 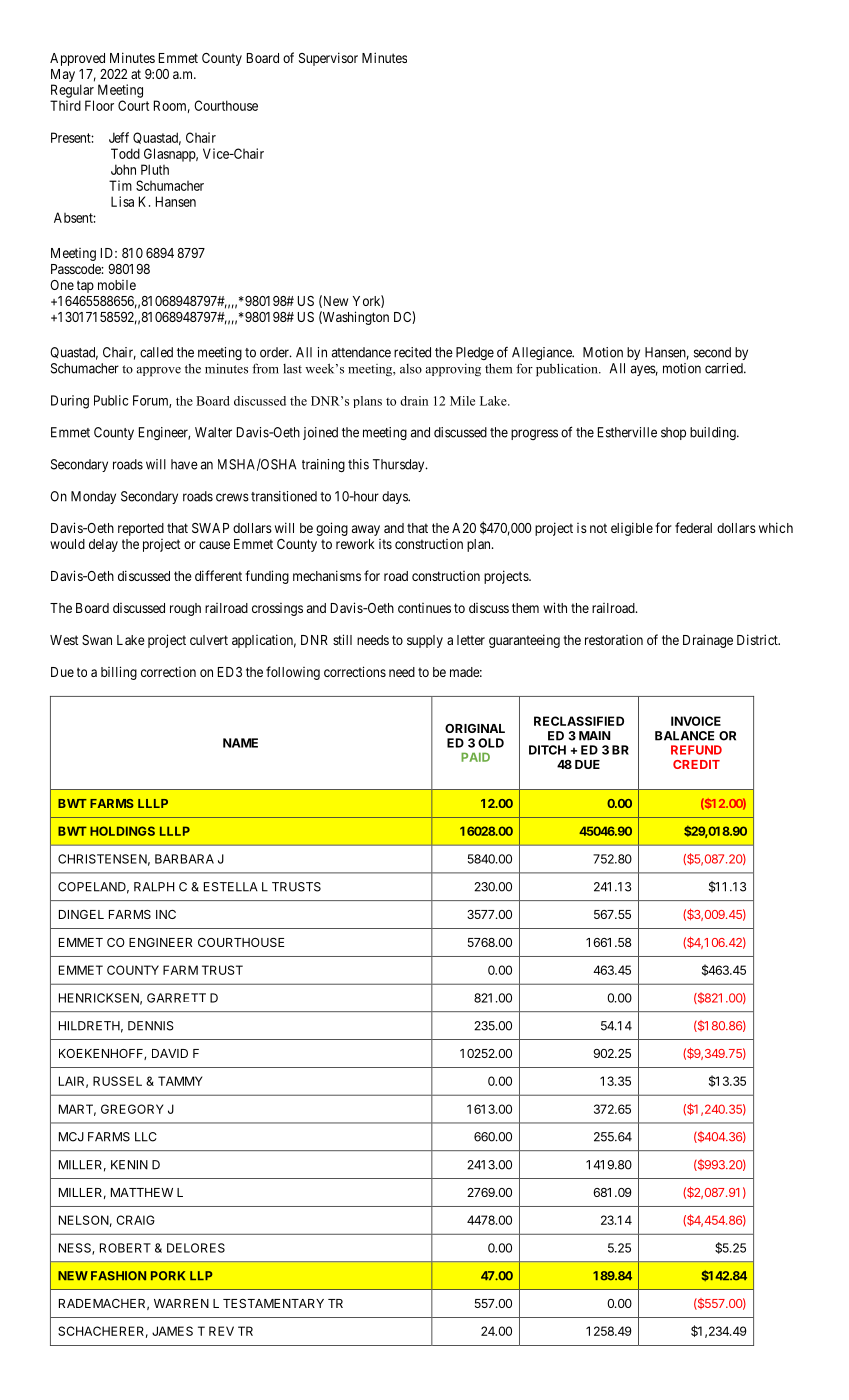 What do you see at coordinates (693, 527) in the image?
I see `federal` at bounding box center [693, 527].
